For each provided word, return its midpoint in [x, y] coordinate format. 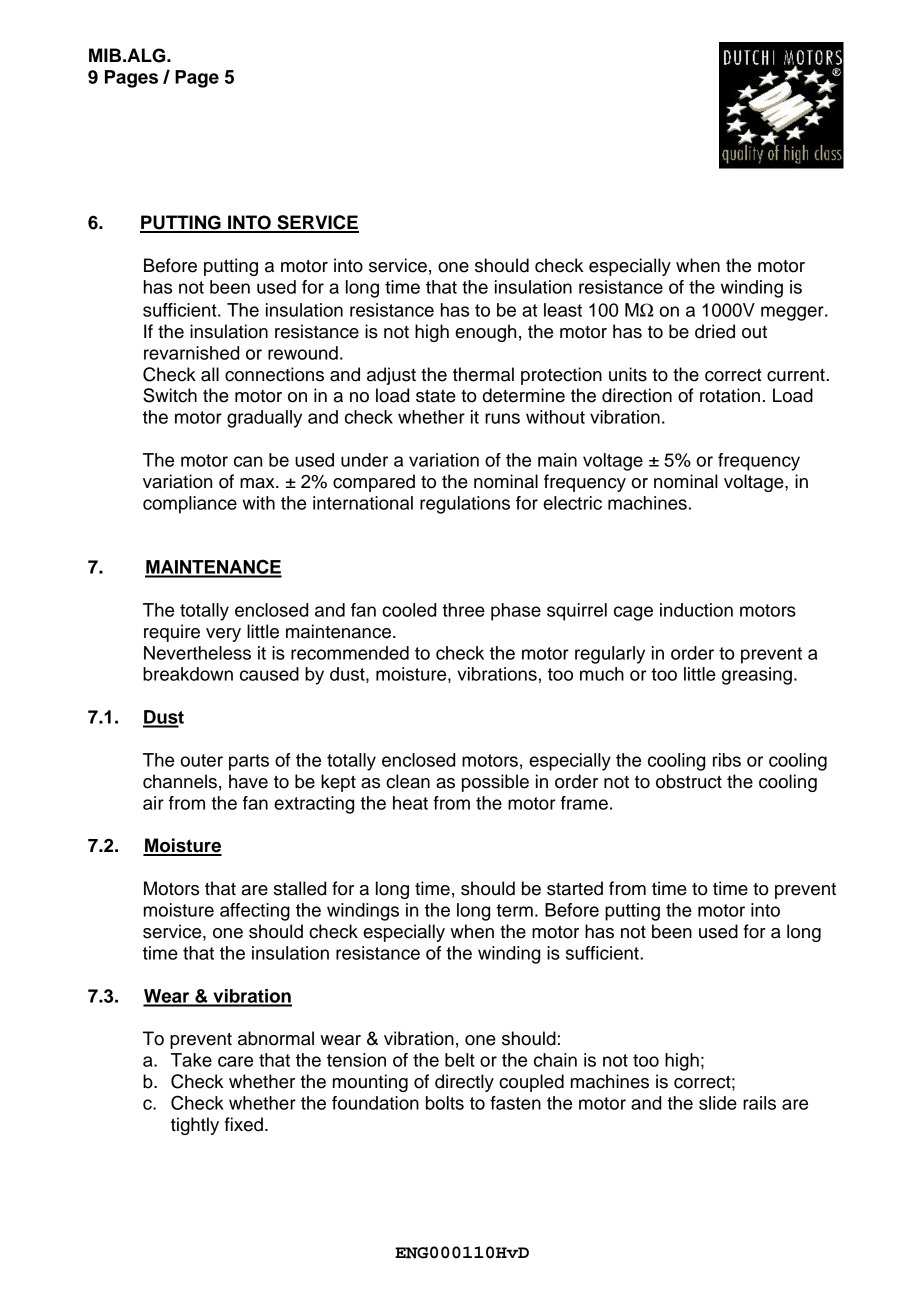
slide [718, 1103]
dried [715, 331]
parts [249, 762]
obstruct [689, 781]
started [575, 888]
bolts [445, 1103]
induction [696, 610]
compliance [190, 505]
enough [485, 333]
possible [495, 783]
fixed [244, 1124]
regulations [465, 505]
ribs [727, 760]
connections [274, 374]
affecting [255, 912]
